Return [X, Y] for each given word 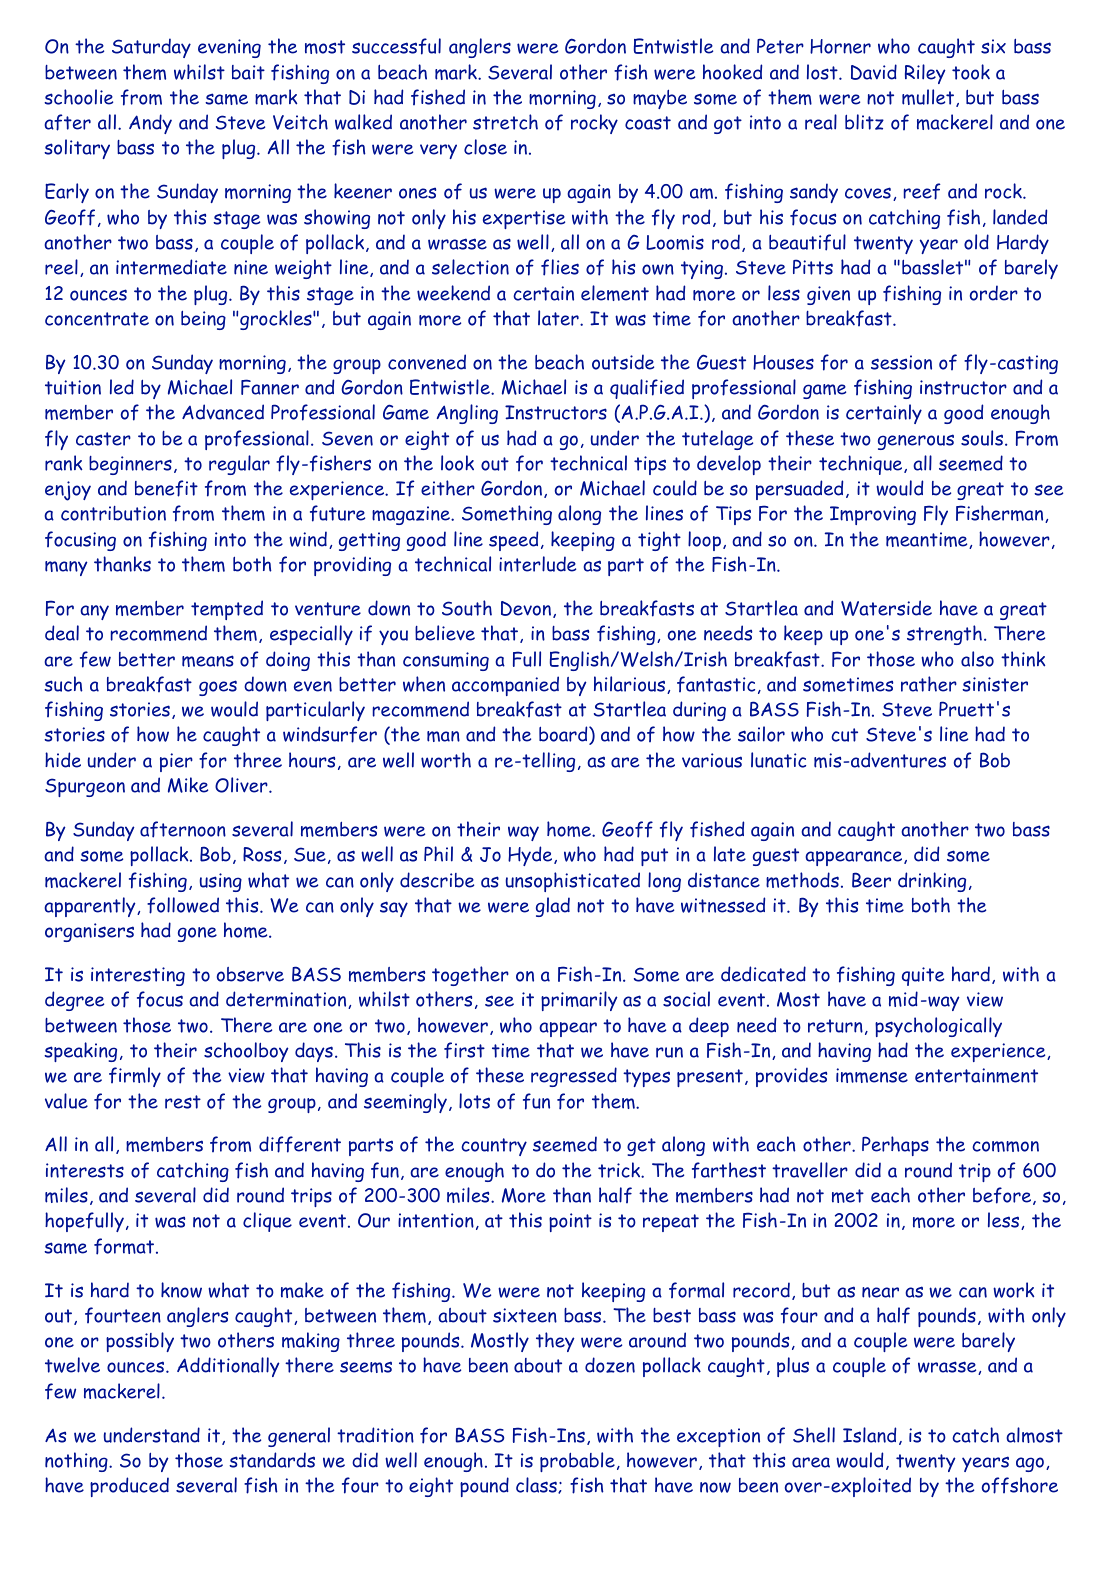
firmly [135, 1077]
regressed [574, 1077]
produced [129, 1487]
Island [869, 1435]
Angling [467, 414]
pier [176, 762]
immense [872, 1075]
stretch [505, 122]
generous [916, 442]
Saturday [151, 48]
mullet [929, 98]
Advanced [223, 412]
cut [844, 735]
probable [577, 1462]
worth [446, 760]
